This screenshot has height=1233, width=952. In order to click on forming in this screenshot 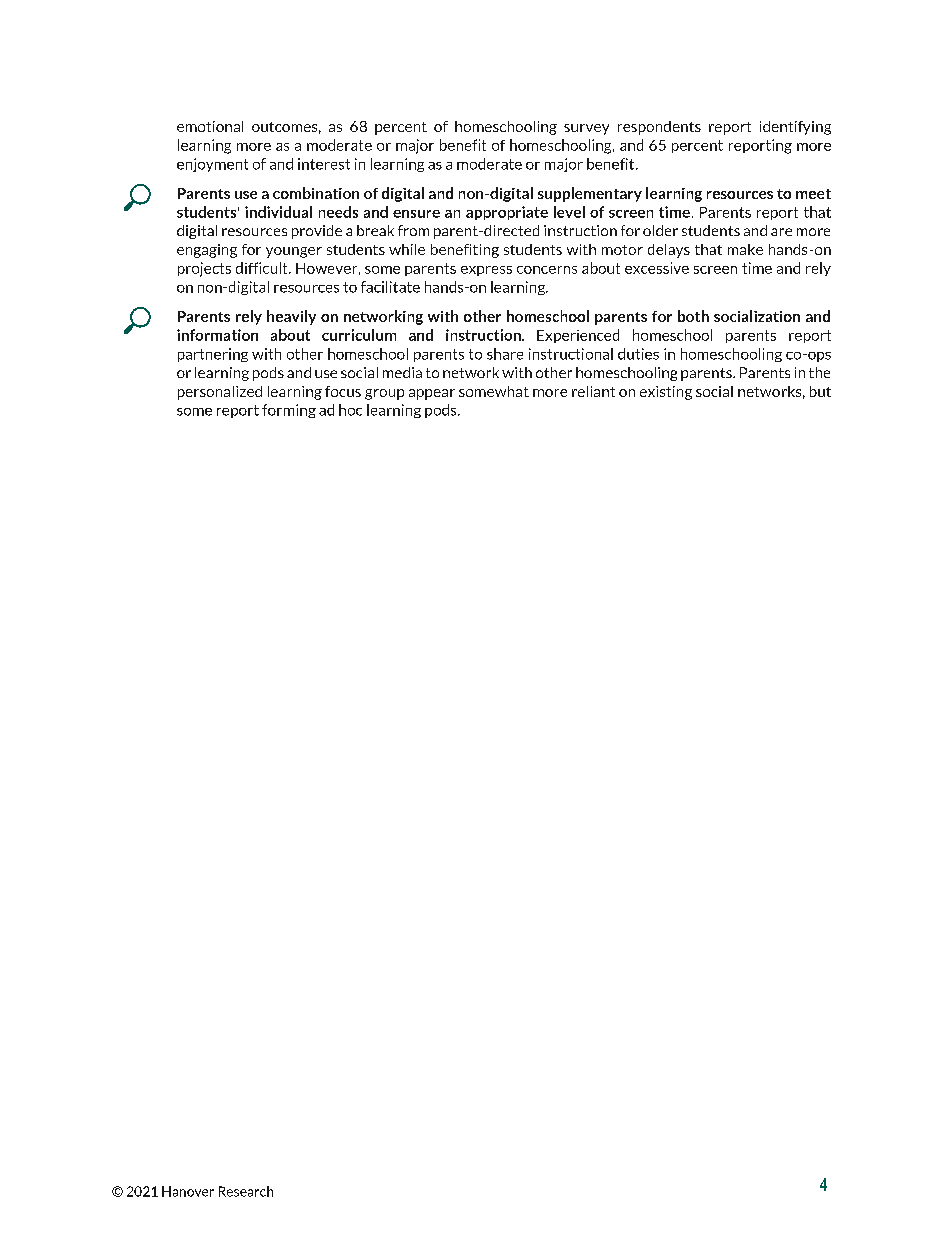, I will do `click(289, 411)`.
